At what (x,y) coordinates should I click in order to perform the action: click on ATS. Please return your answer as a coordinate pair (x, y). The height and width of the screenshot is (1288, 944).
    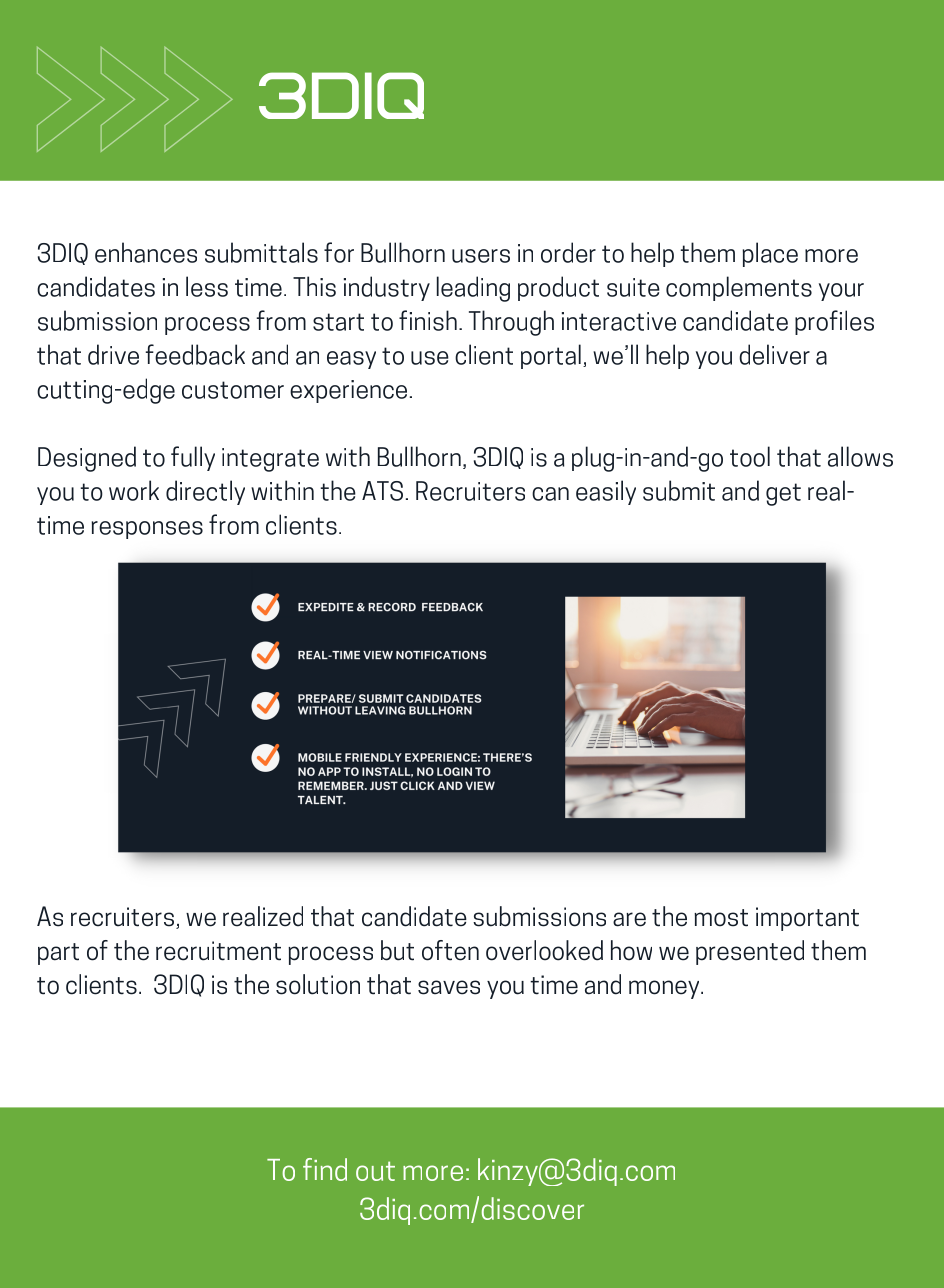
    Looking at the image, I should click on (382, 491).
